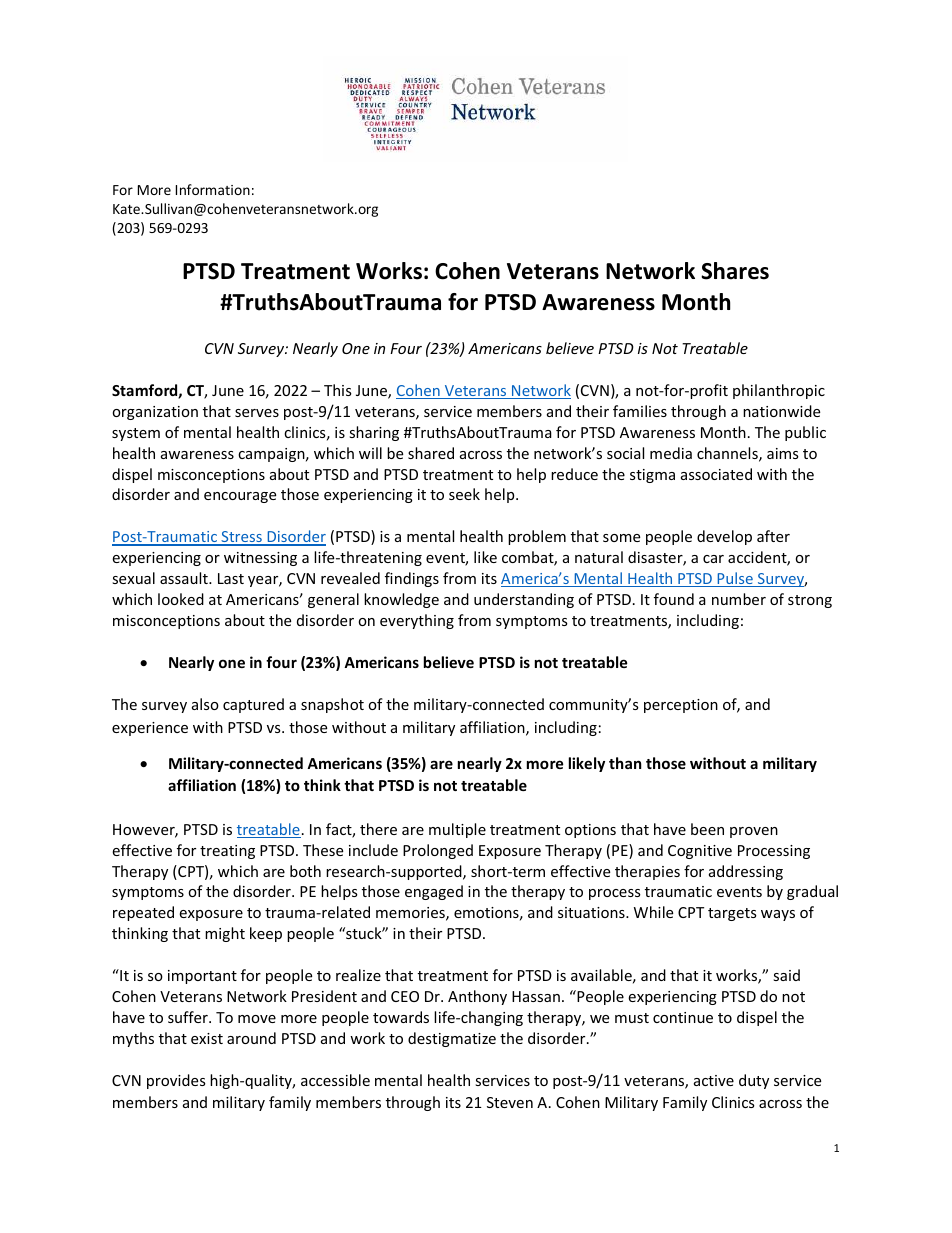 This screenshot has height=1233, width=952. What do you see at coordinates (431, 453) in the screenshot?
I see `shared` at bounding box center [431, 453].
